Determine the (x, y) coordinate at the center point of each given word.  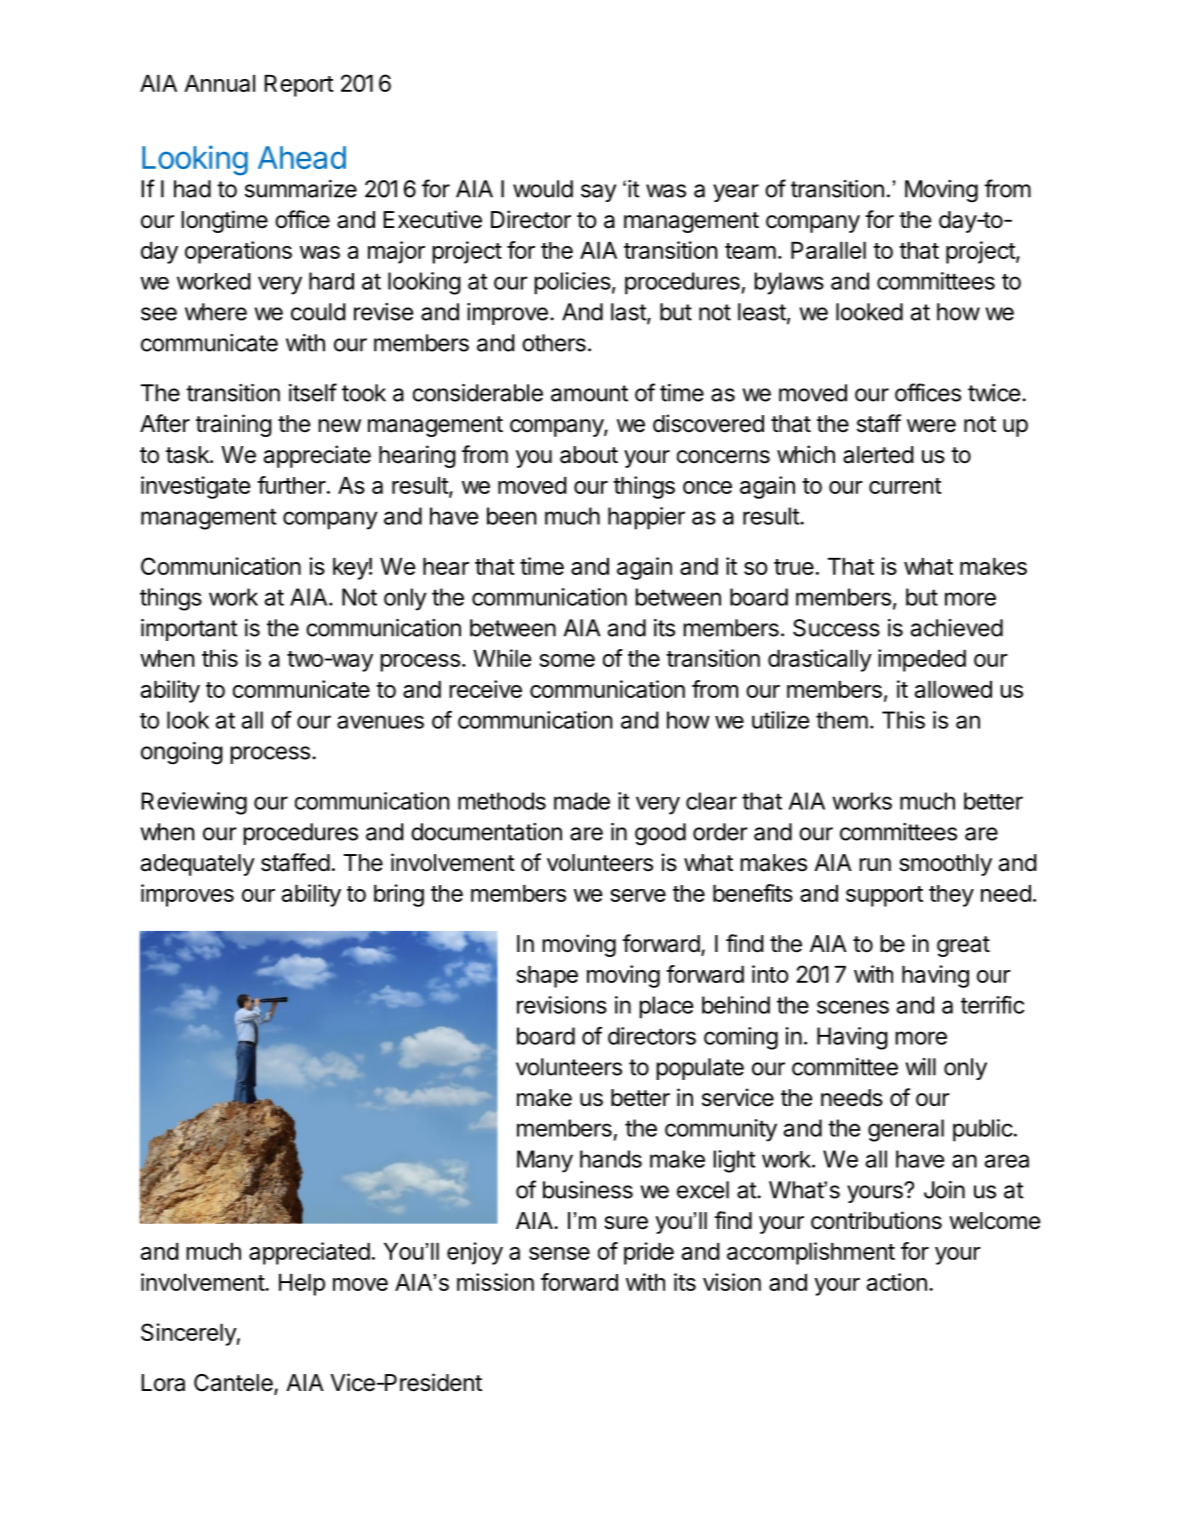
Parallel (828, 250)
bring (399, 895)
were (931, 426)
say (598, 193)
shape (547, 977)
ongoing (182, 753)
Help (302, 1285)
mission (495, 1282)
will (921, 1067)
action (897, 1282)
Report (299, 86)
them (842, 720)
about (589, 455)
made (582, 801)
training (234, 425)
